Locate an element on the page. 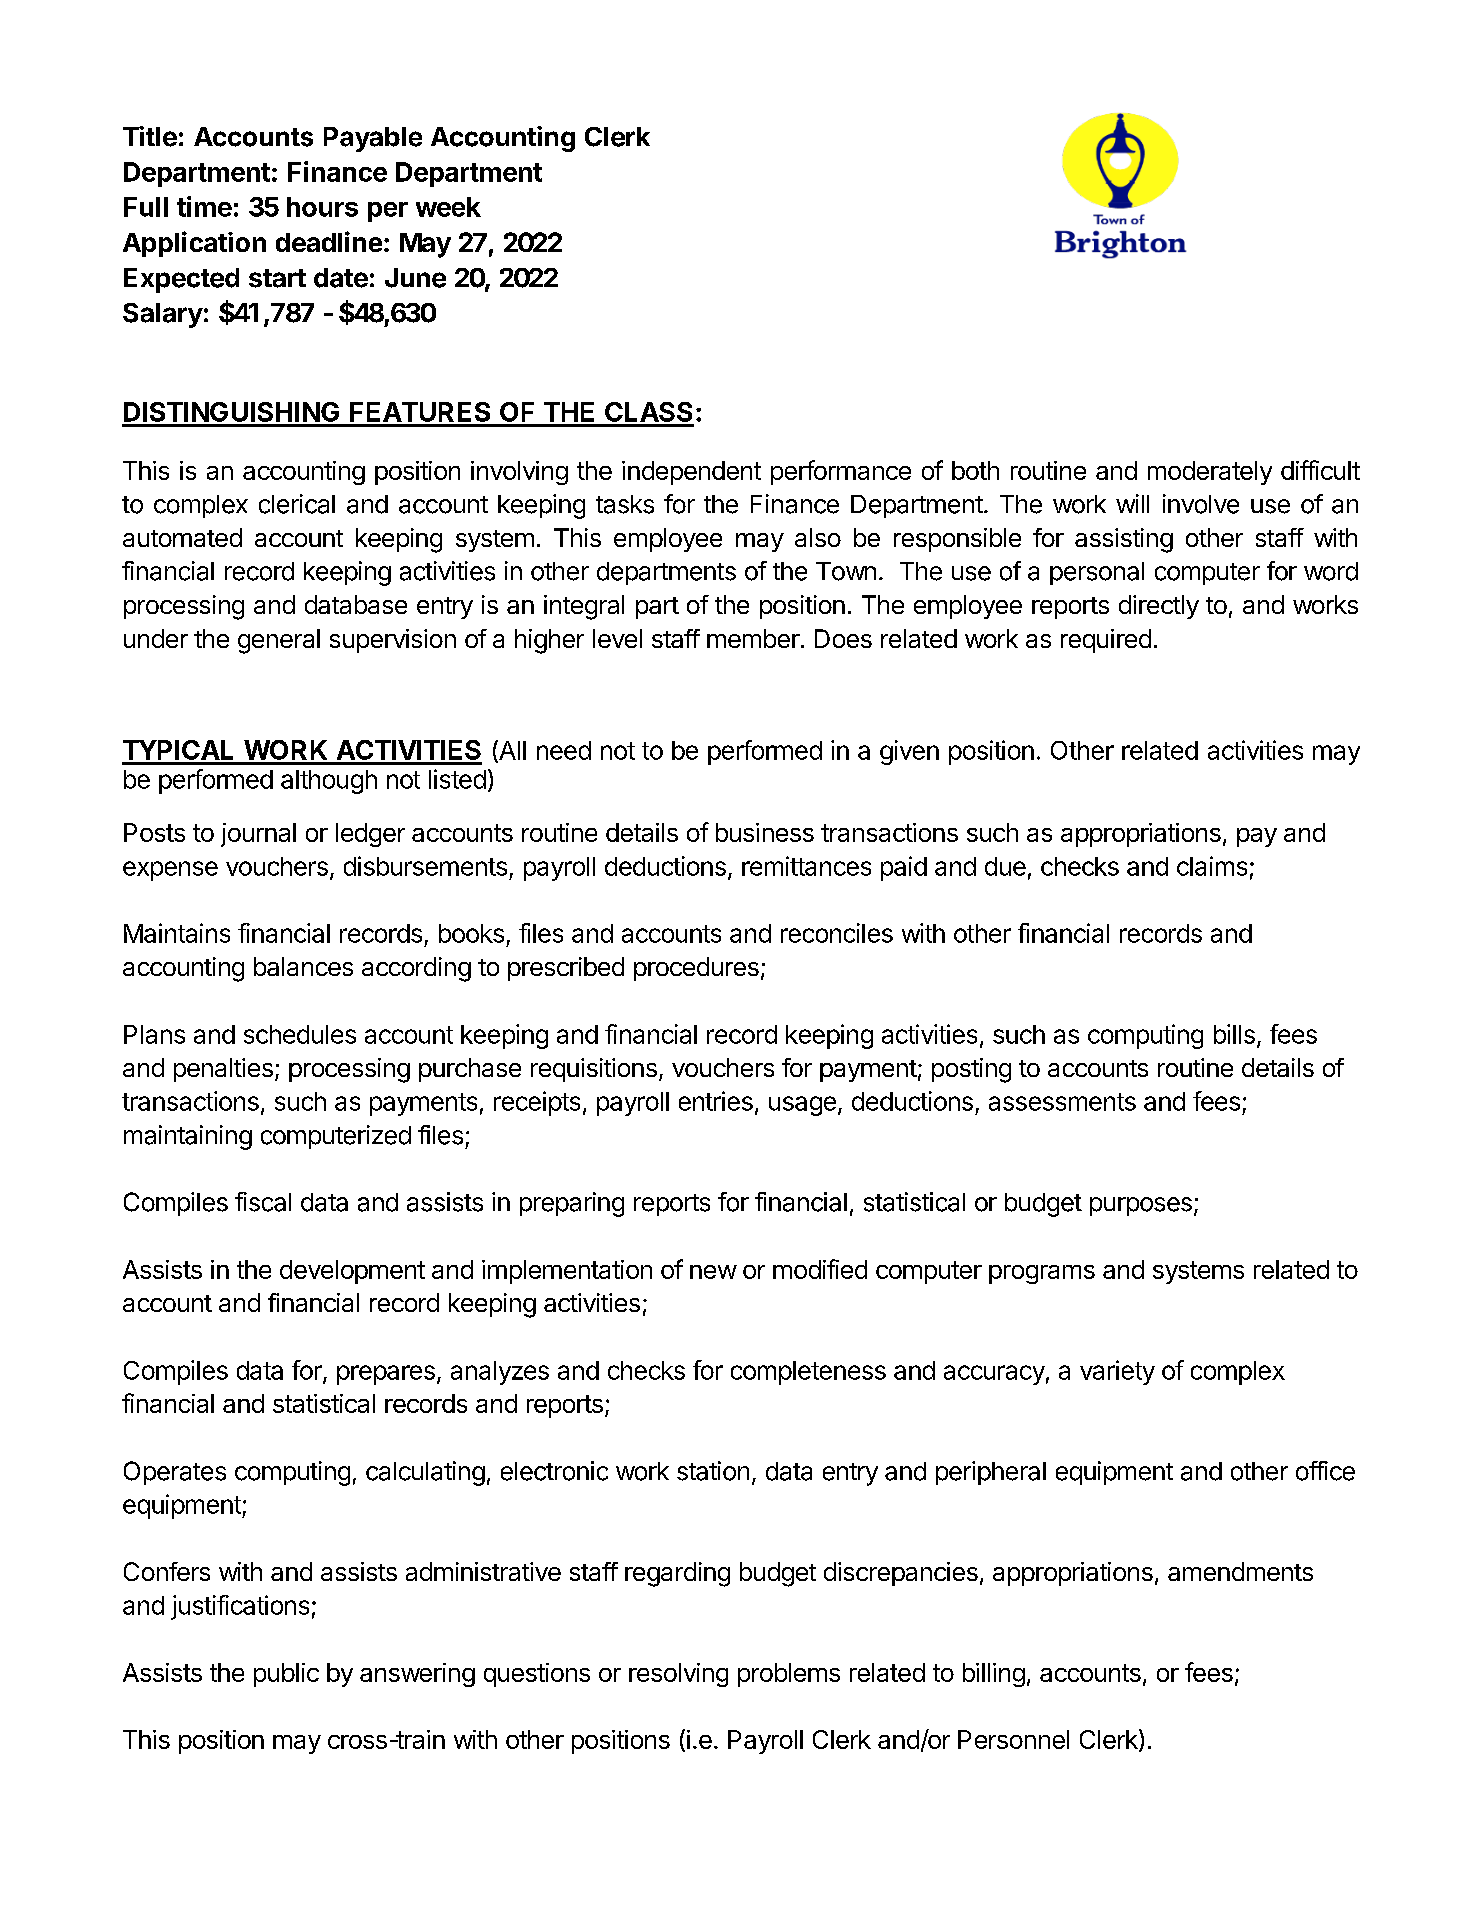 This document has width=1481, height=1916. balances is located at coordinates (303, 966).
